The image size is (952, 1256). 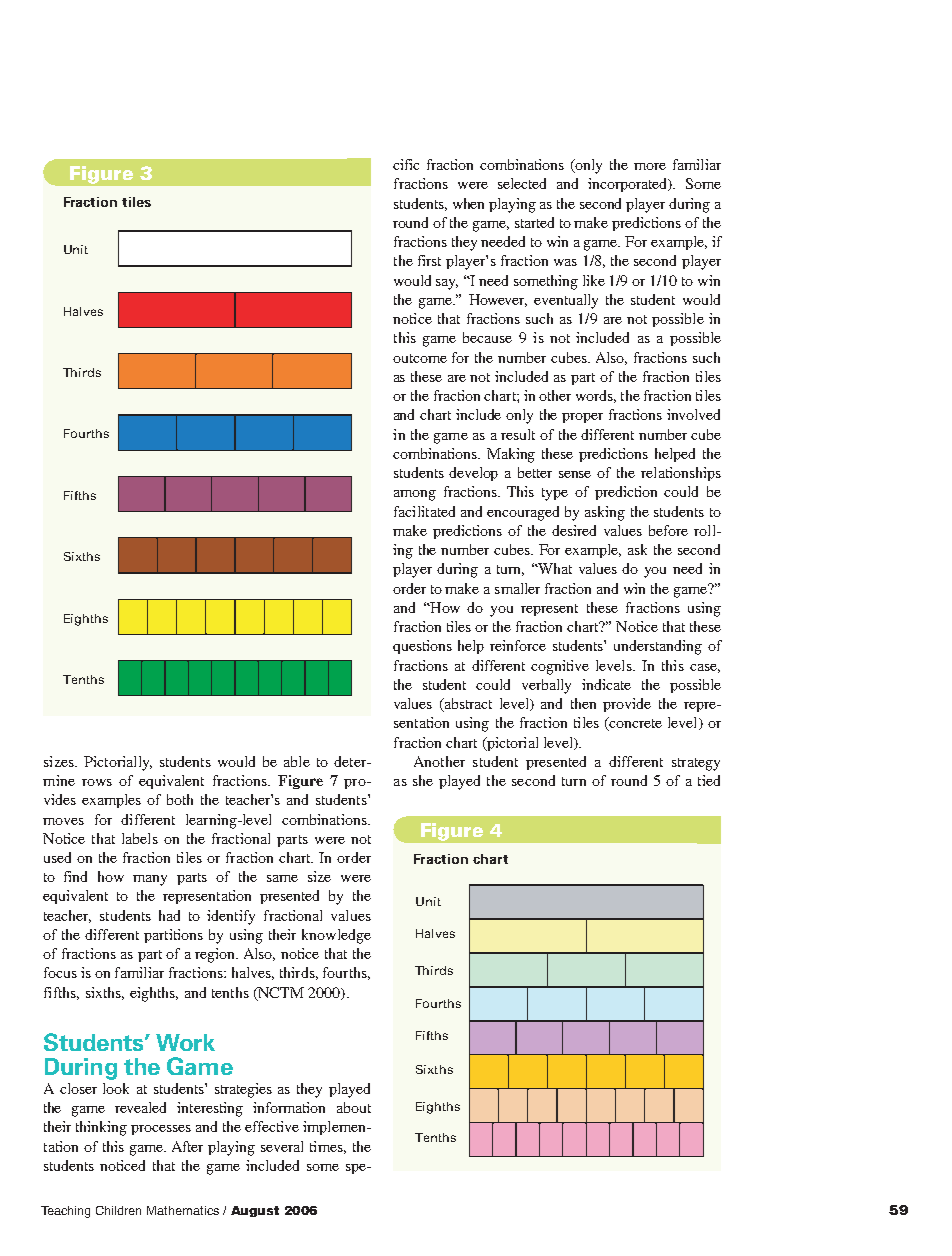 What do you see at coordinates (709, 780) in the screenshot?
I see `tied` at bounding box center [709, 780].
